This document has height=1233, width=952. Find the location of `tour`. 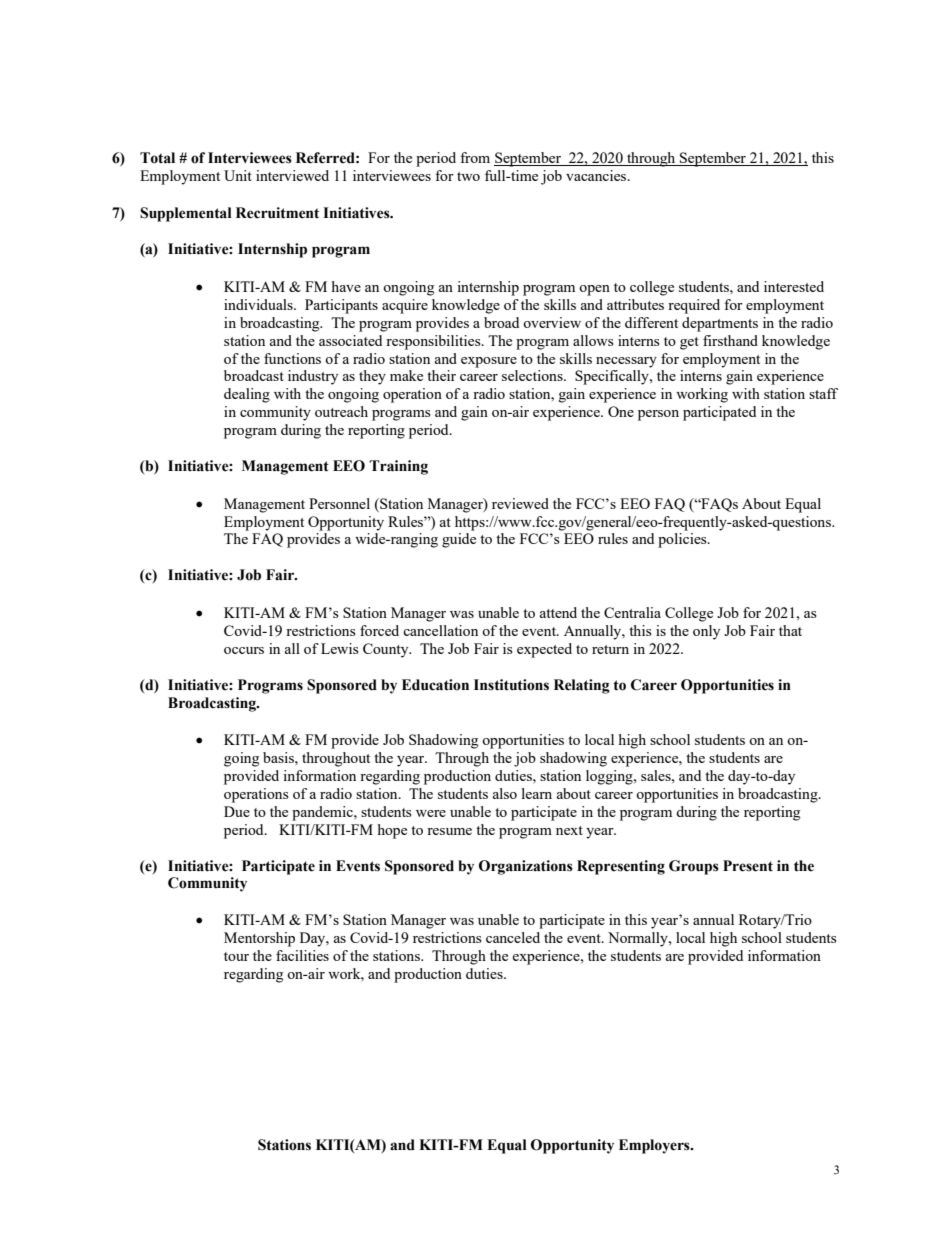

tour is located at coordinates (236, 956).
